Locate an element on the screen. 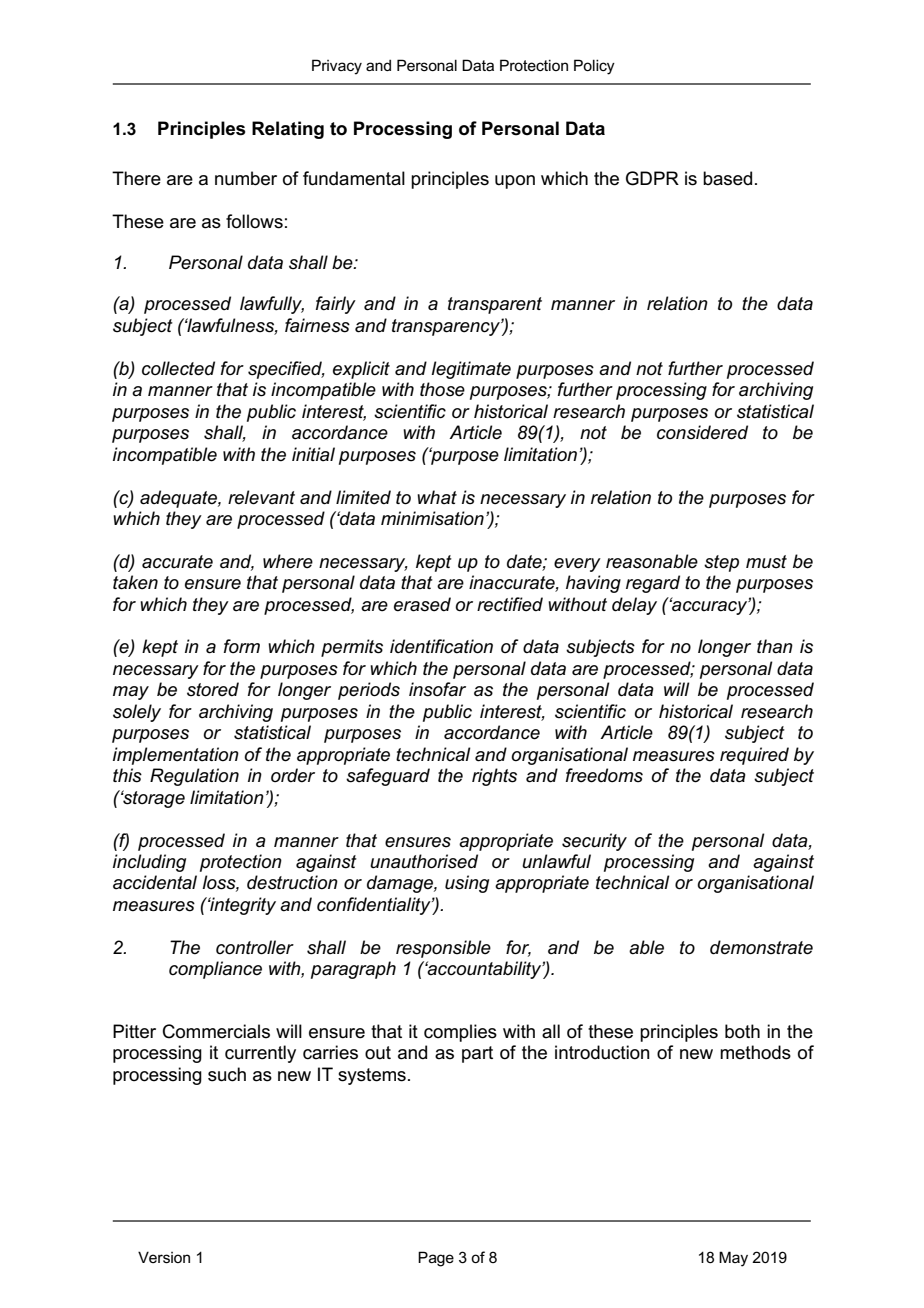  Page is located at coordinates (436, 1259).
